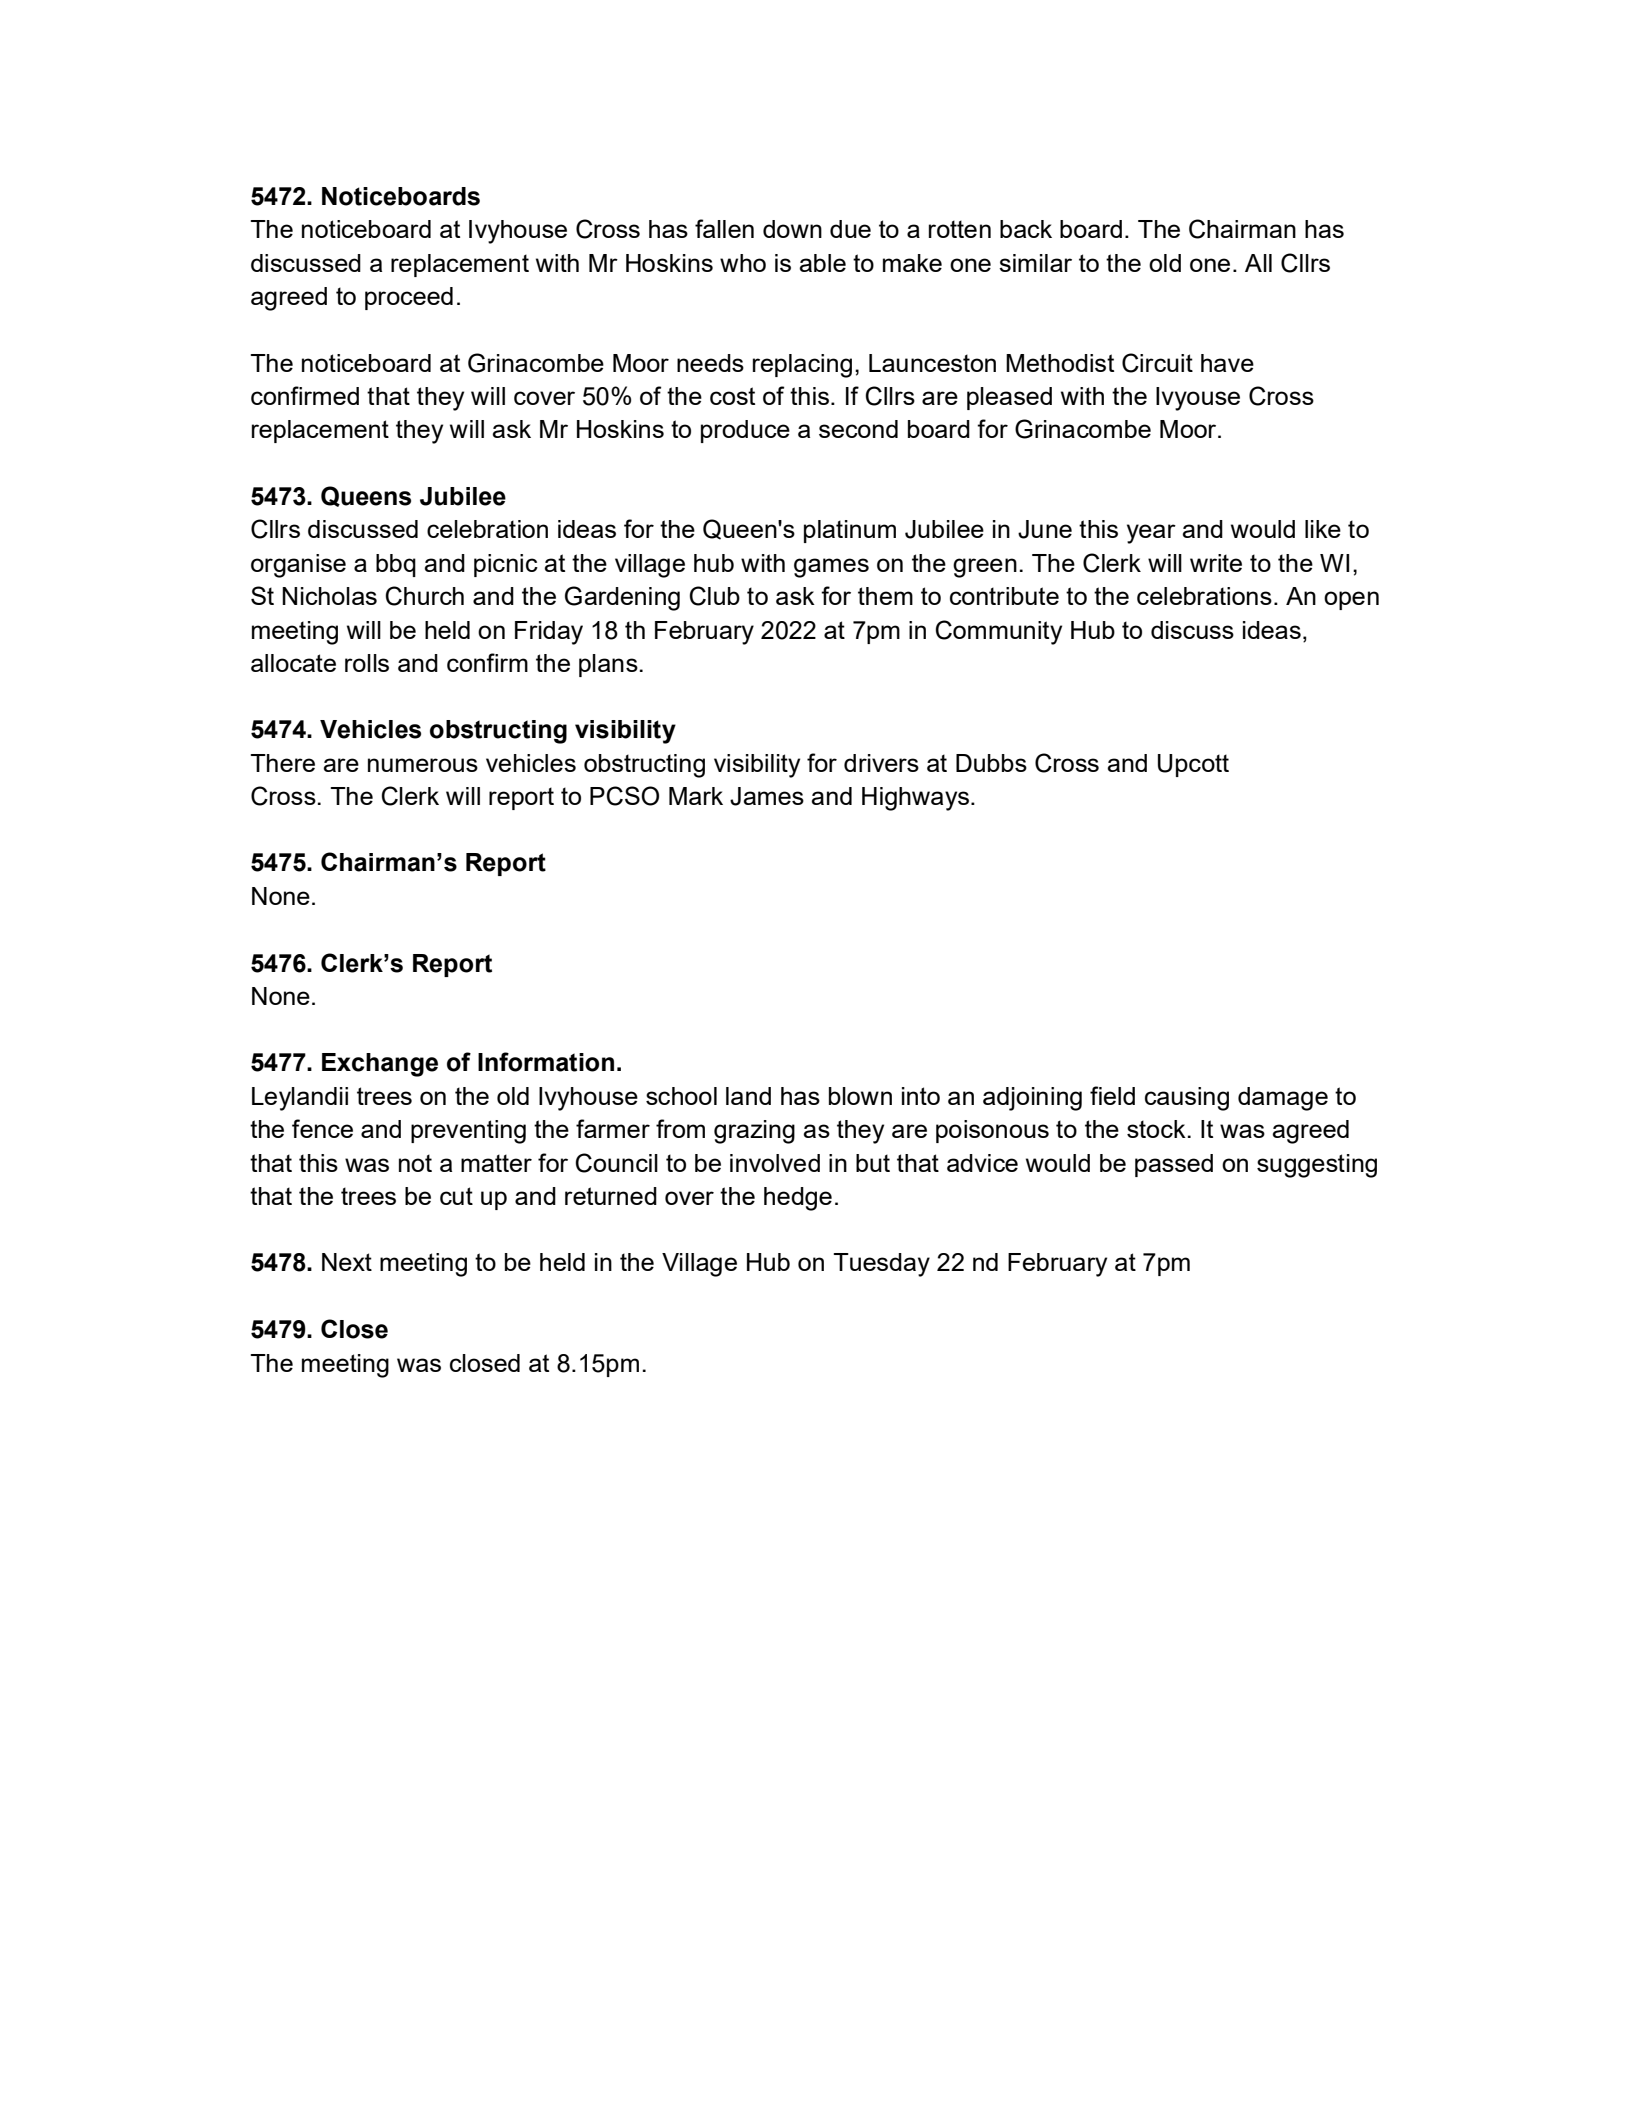 The image size is (1638, 2120). What do you see at coordinates (1174, 1165) in the screenshot?
I see `passed` at bounding box center [1174, 1165].
